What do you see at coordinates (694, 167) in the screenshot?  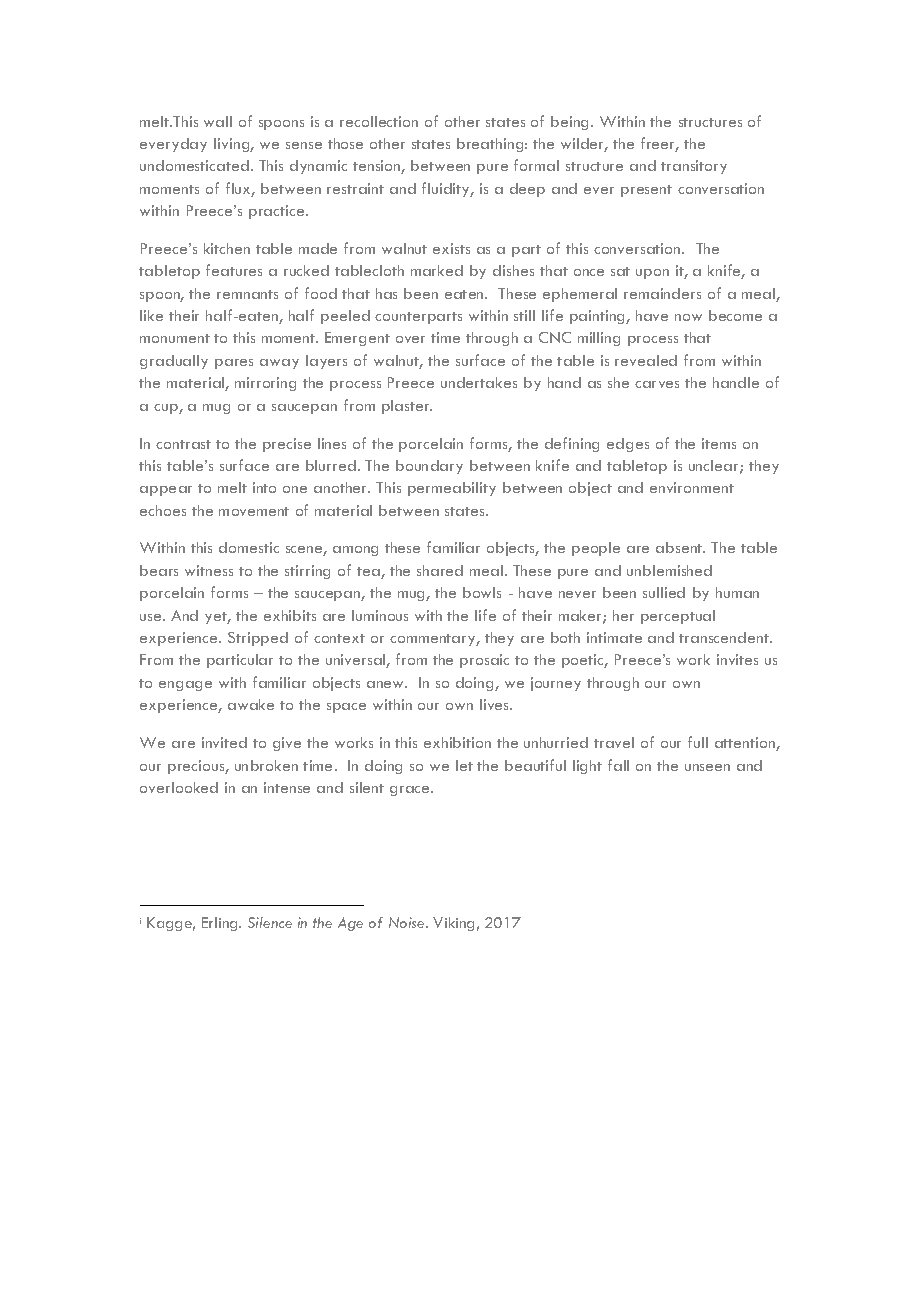 I see `transitory` at bounding box center [694, 167].
